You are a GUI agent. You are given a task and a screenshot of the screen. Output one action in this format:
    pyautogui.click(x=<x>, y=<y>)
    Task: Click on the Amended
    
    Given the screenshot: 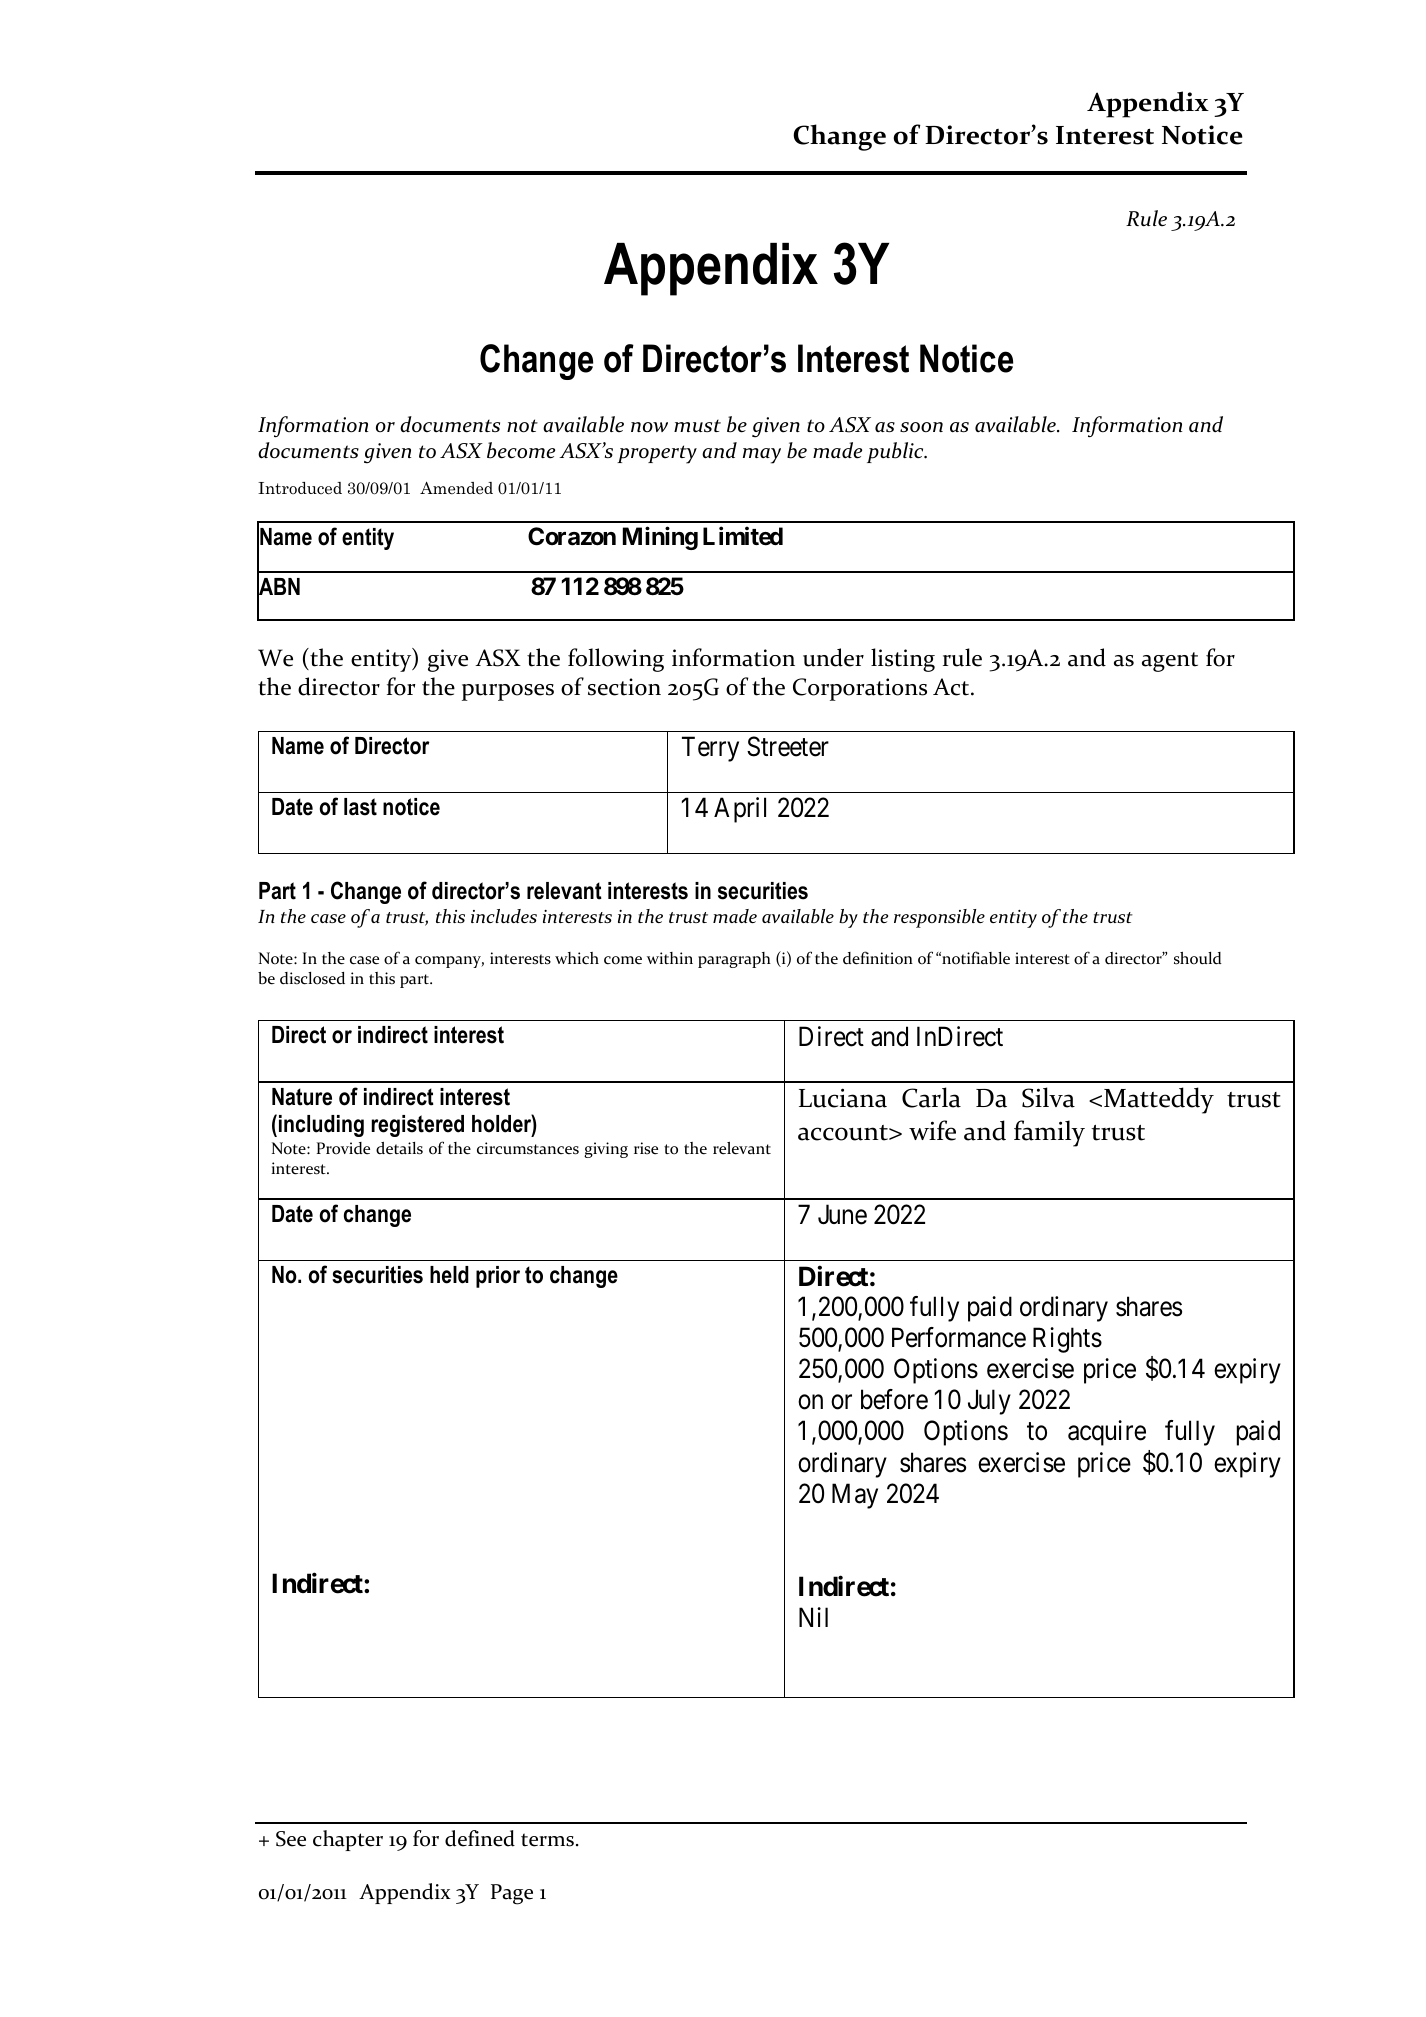 What is the action you would take?
    pyautogui.click(x=456, y=488)
